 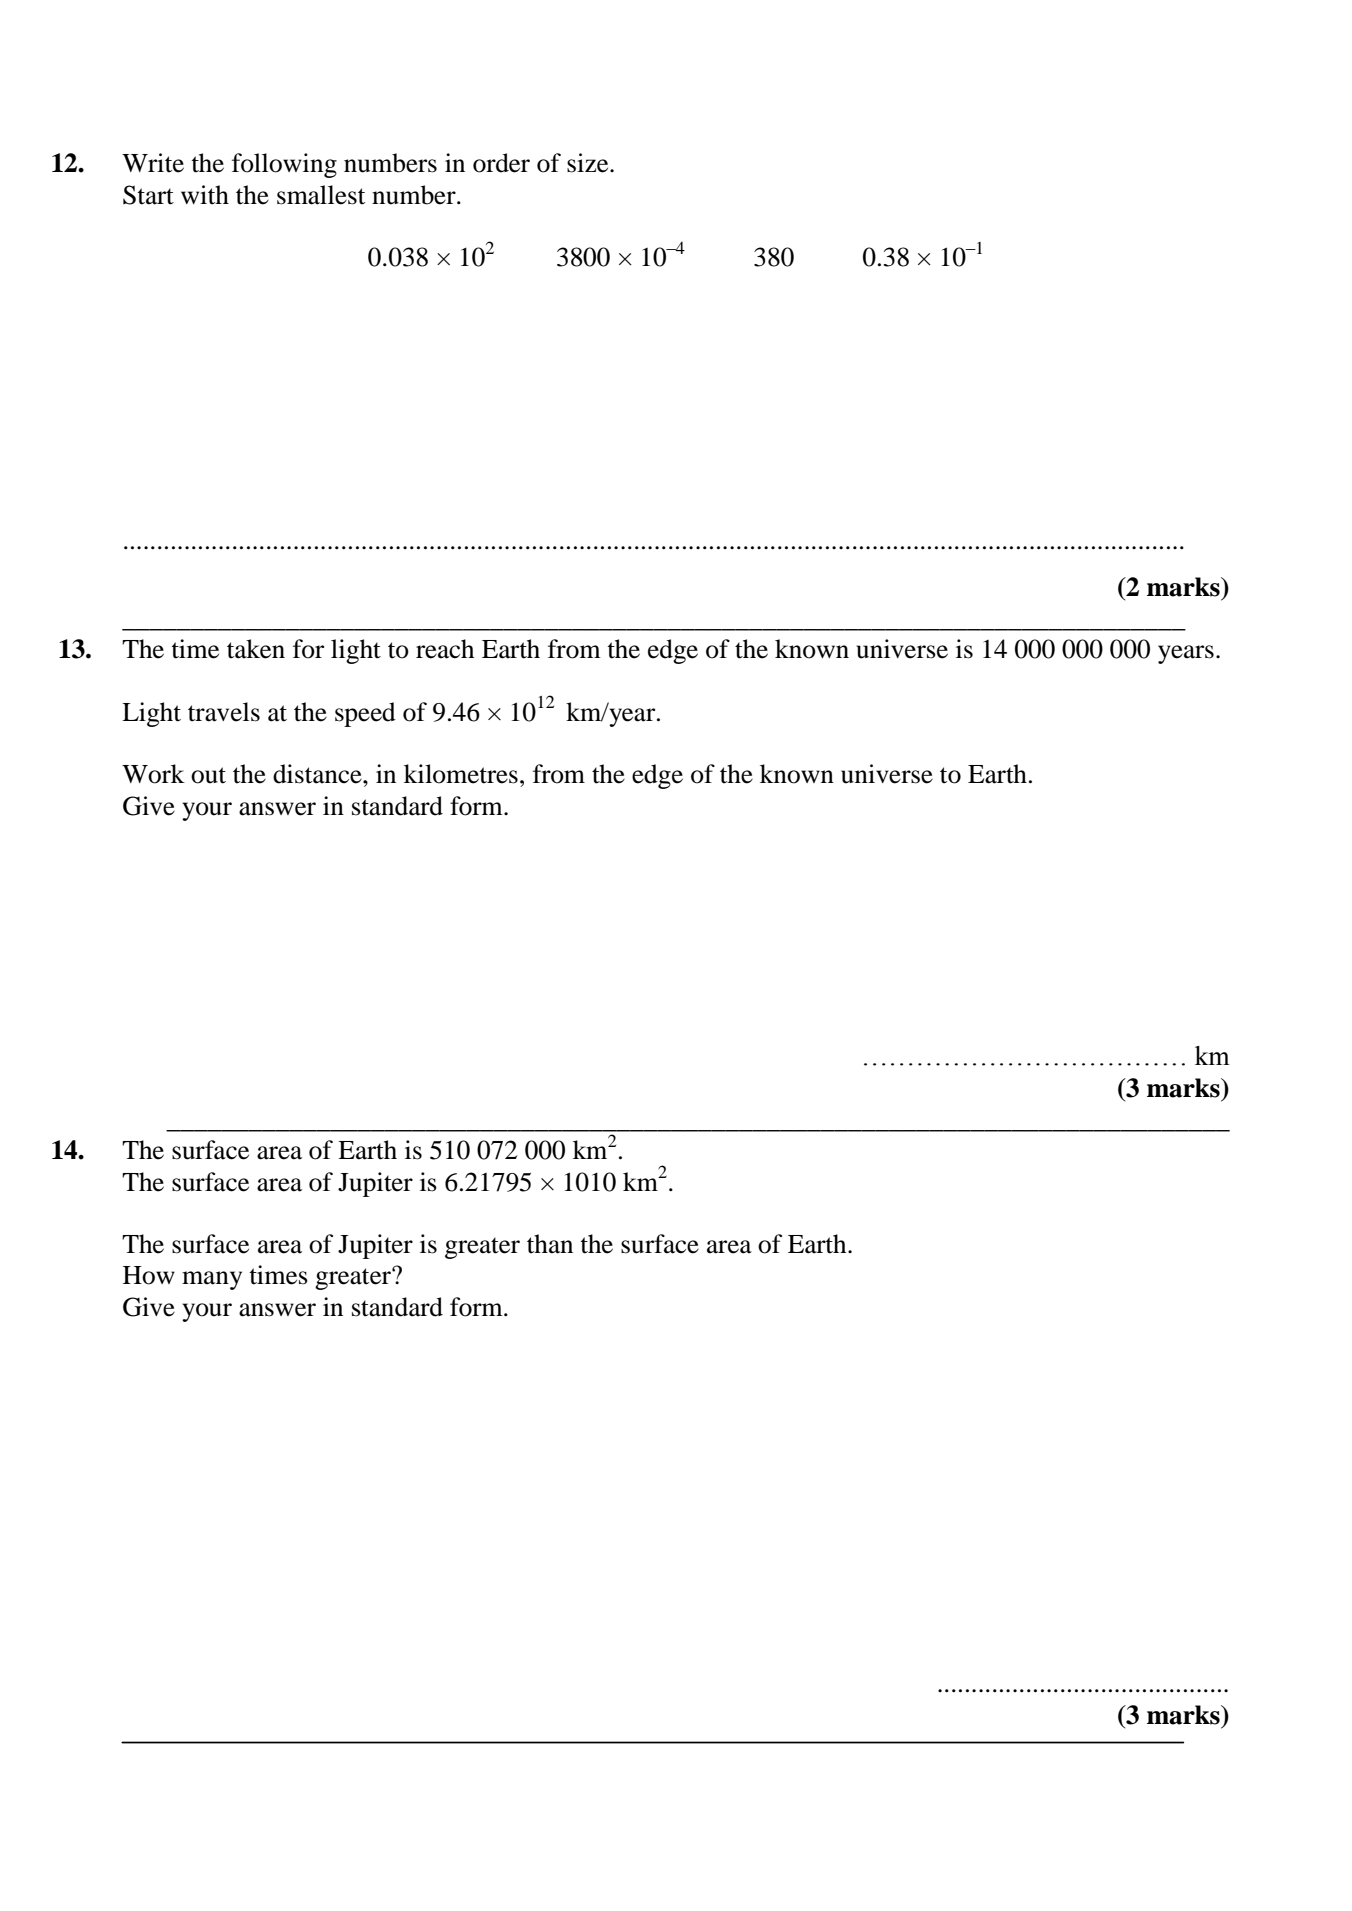 What do you see at coordinates (212, 1280) in the screenshot?
I see `many` at bounding box center [212, 1280].
